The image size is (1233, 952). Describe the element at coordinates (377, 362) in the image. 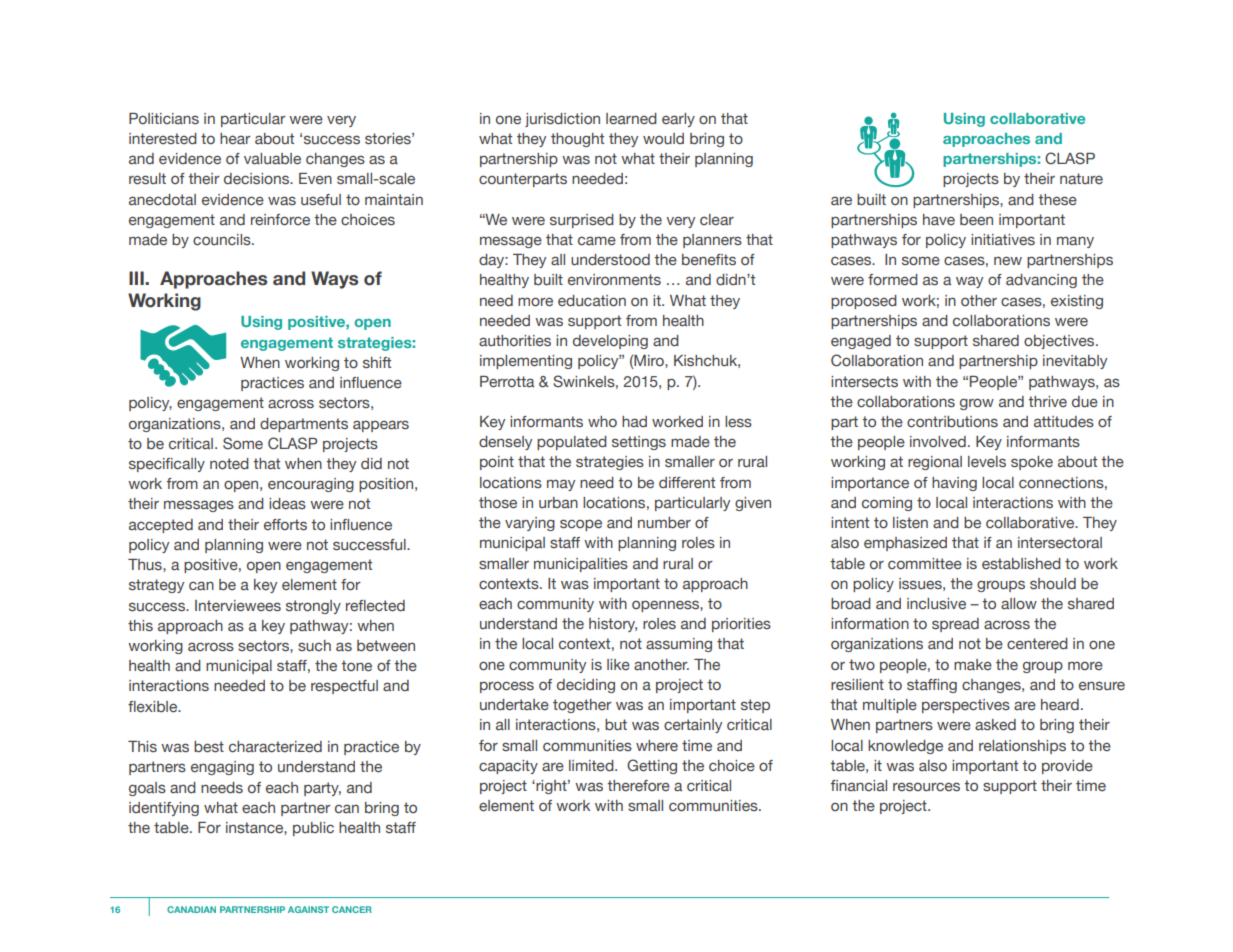

I see `shift` at that location.
